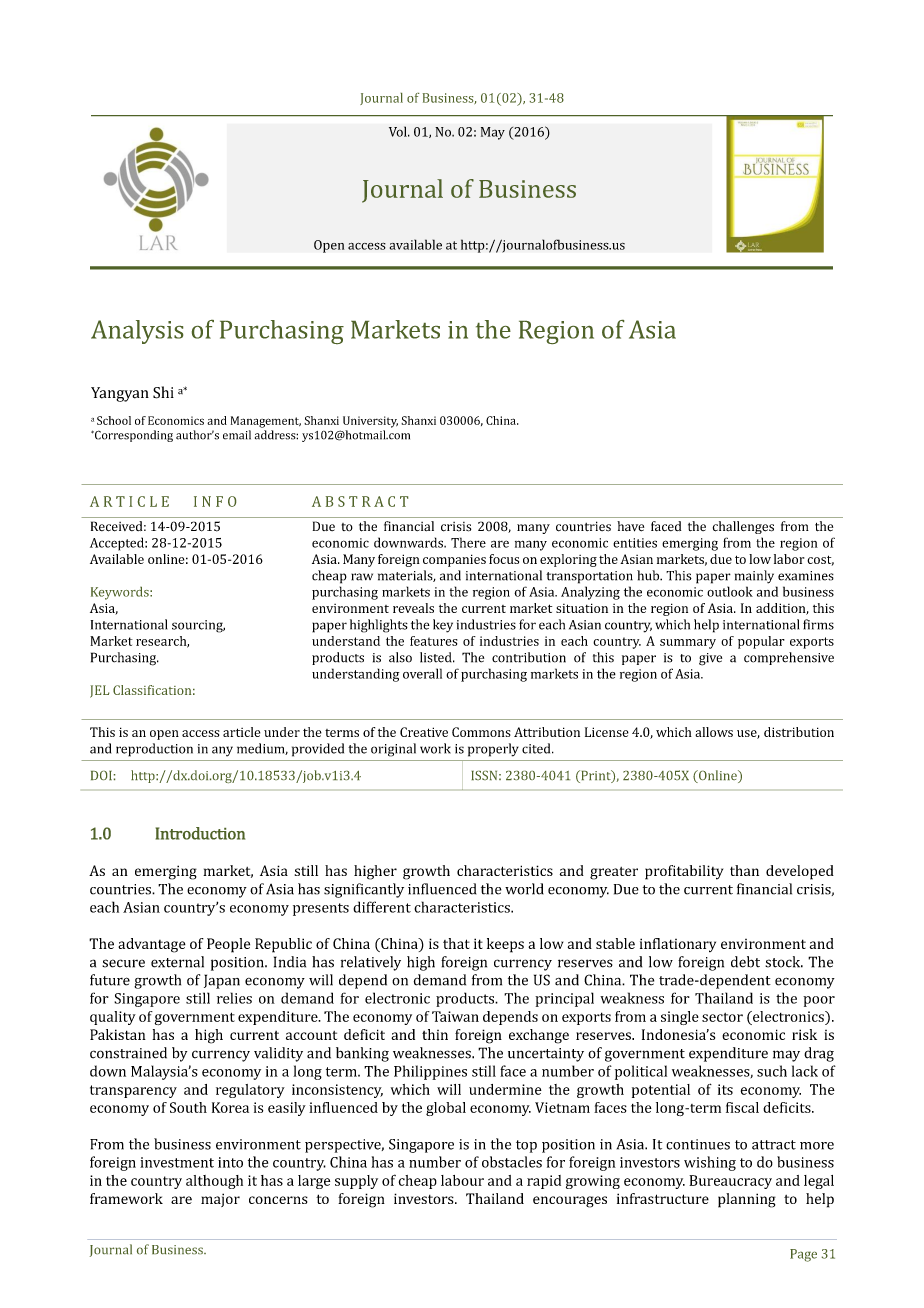  I want to click on University, so click(370, 422).
